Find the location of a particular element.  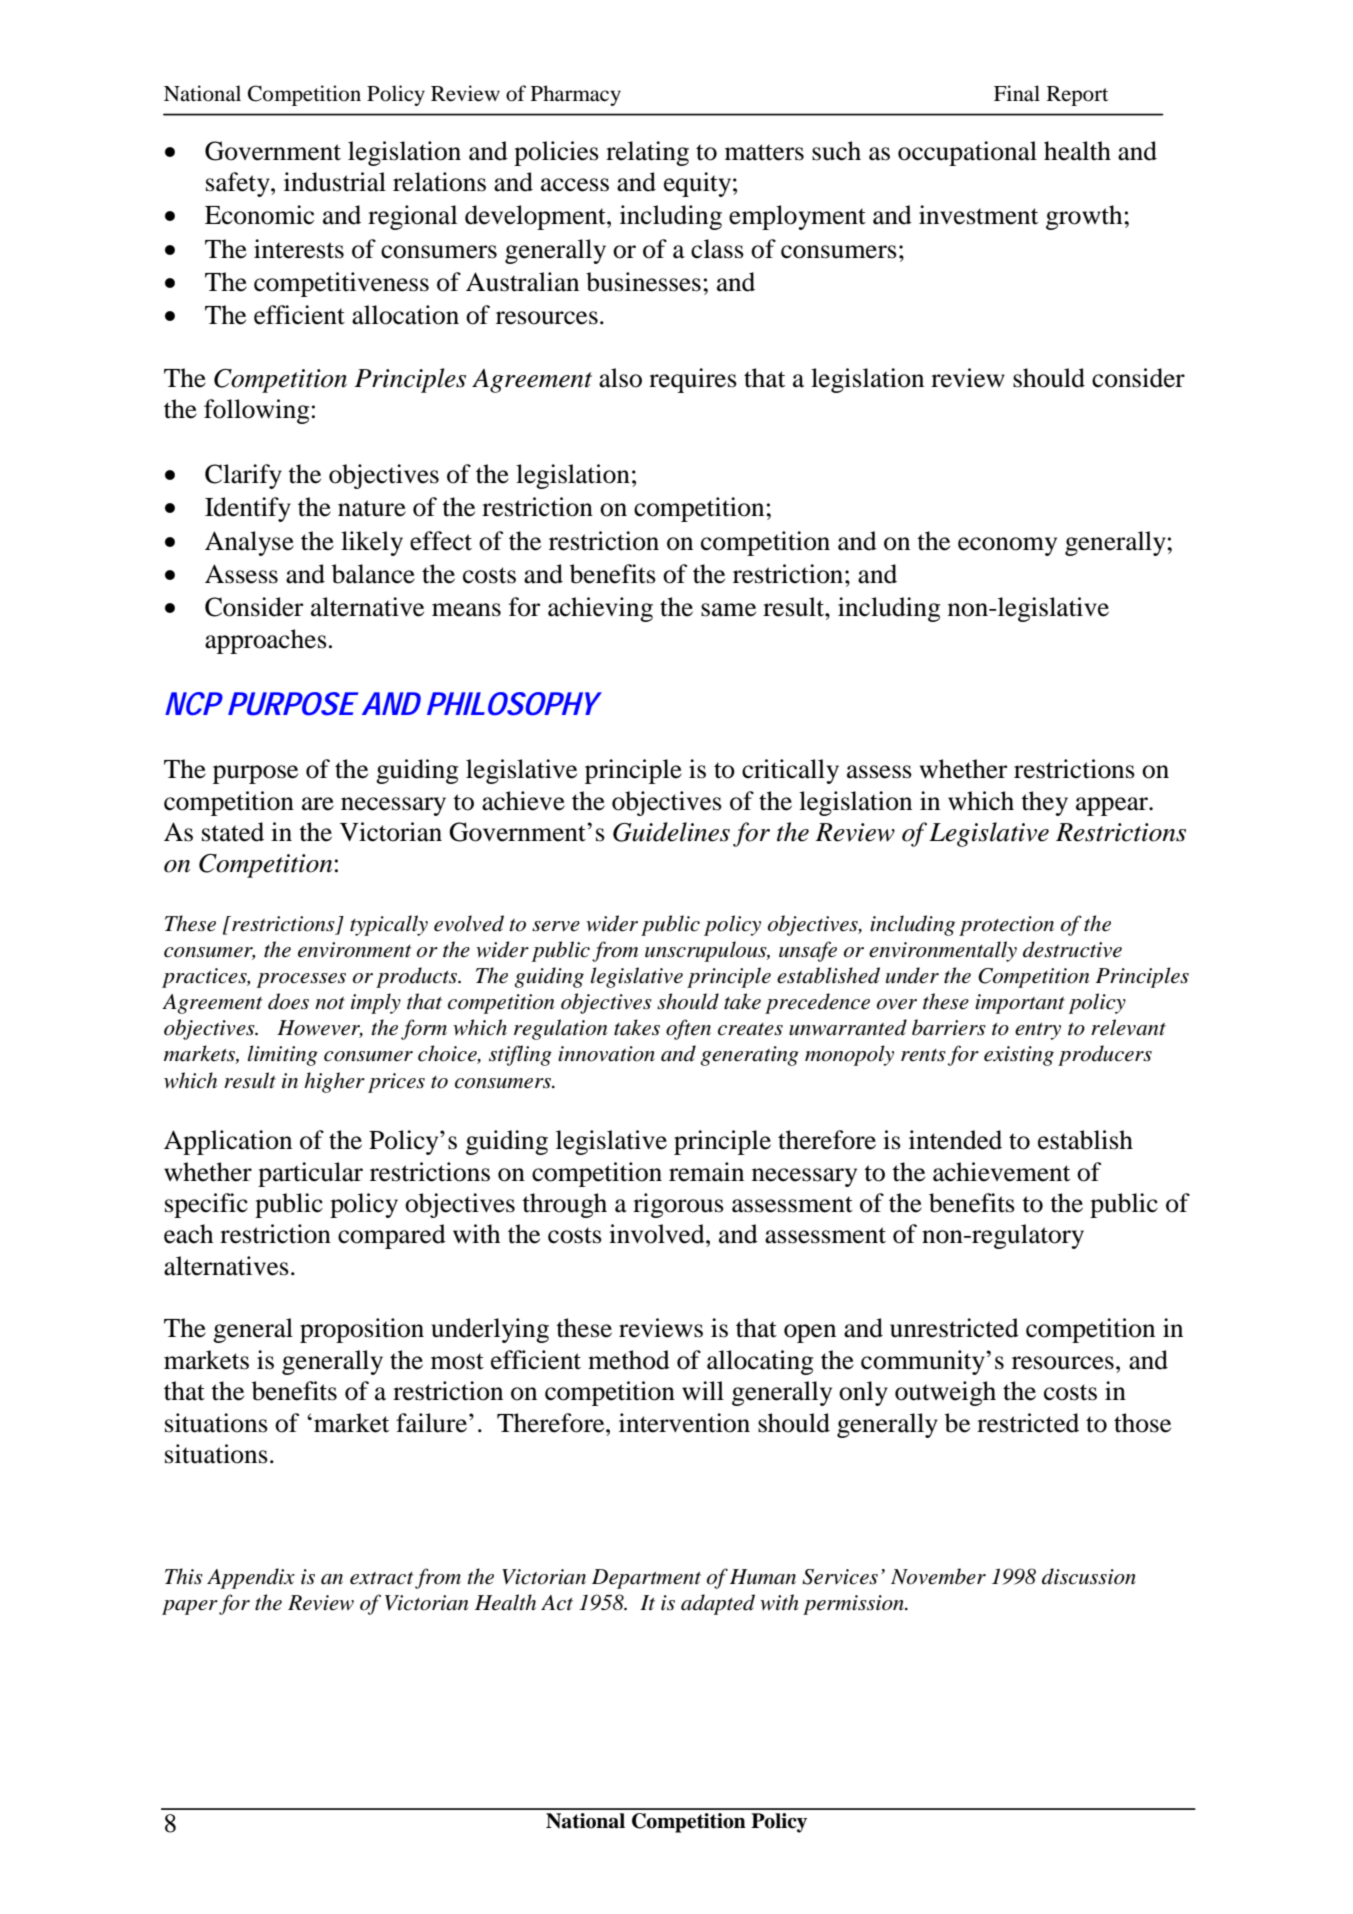

Appendix is located at coordinates (251, 1578).
